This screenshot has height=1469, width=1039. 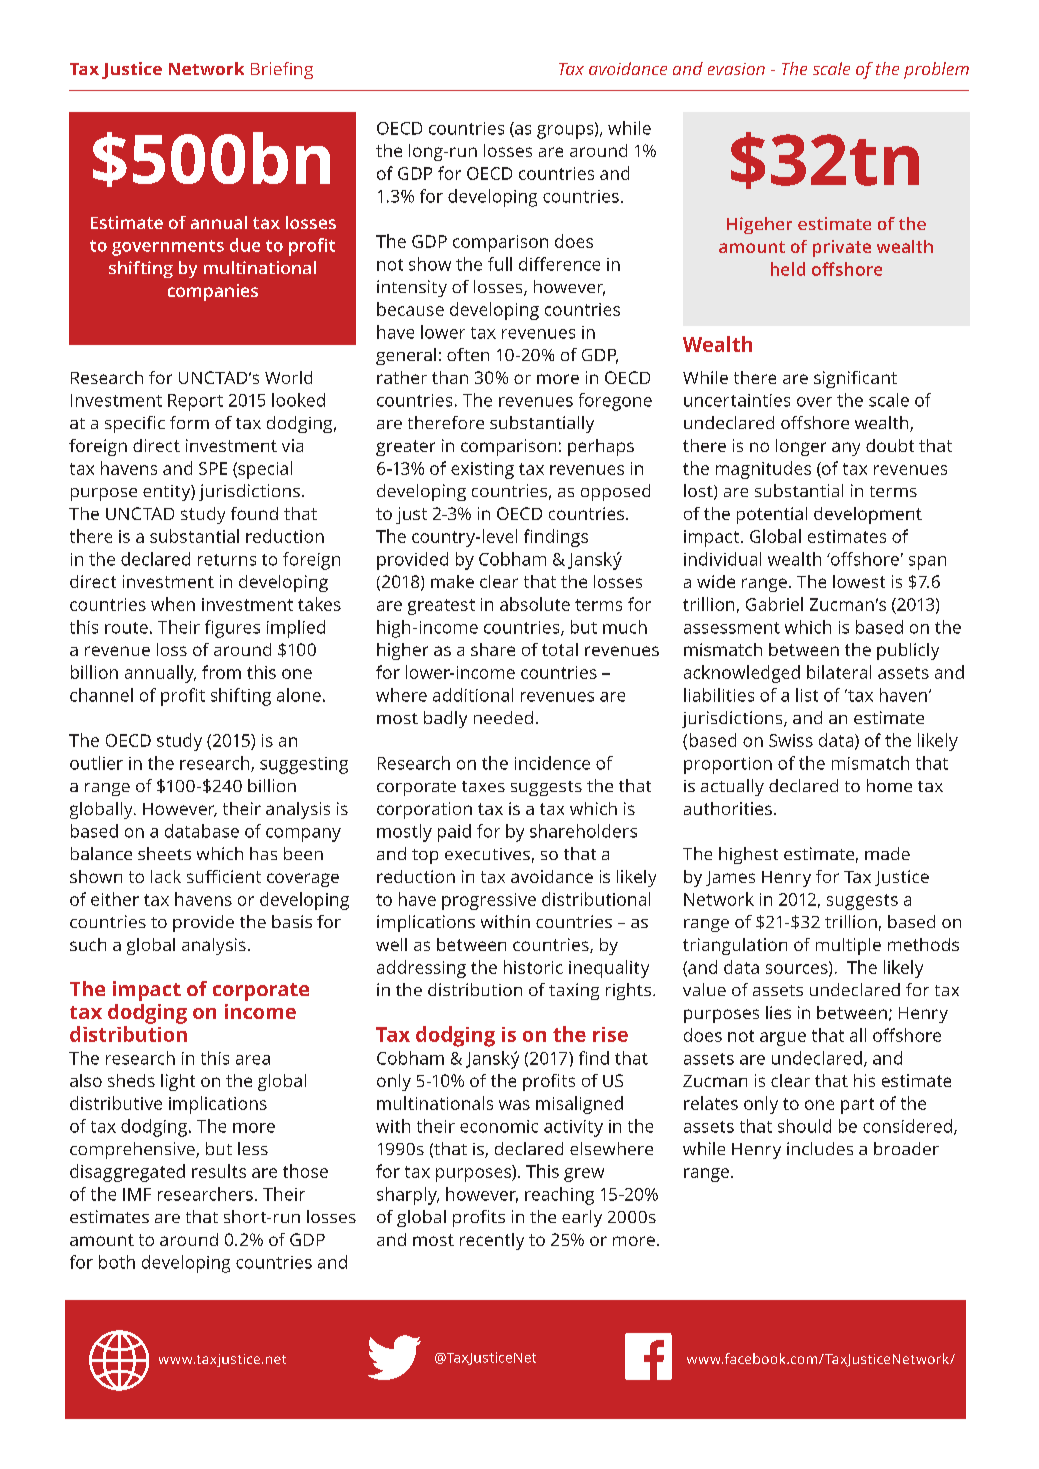 What do you see at coordinates (500, 264) in the screenshot?
I see `full` at bounding box center [500, 264].
